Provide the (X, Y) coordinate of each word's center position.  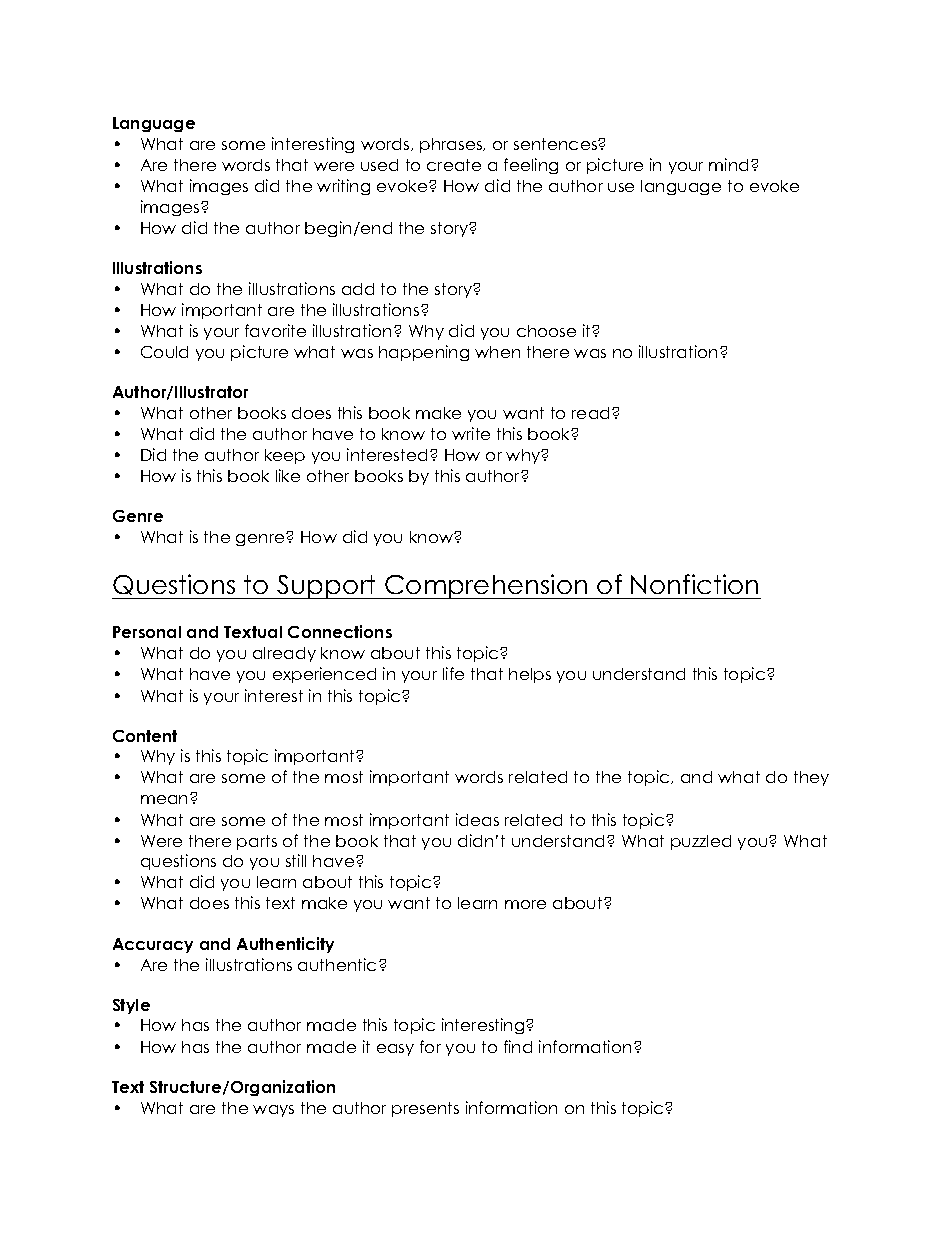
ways (273, 1111)
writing (343, 187)
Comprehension (486, 586)
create (454, 165)
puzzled (701, 842)
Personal (147, 632)
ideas (477, 819)
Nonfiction (694, 584)
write (471, 433)
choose (546, 331)
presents (425, 1109)
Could (164, 352)
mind (728, 164)
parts (257, 842)
